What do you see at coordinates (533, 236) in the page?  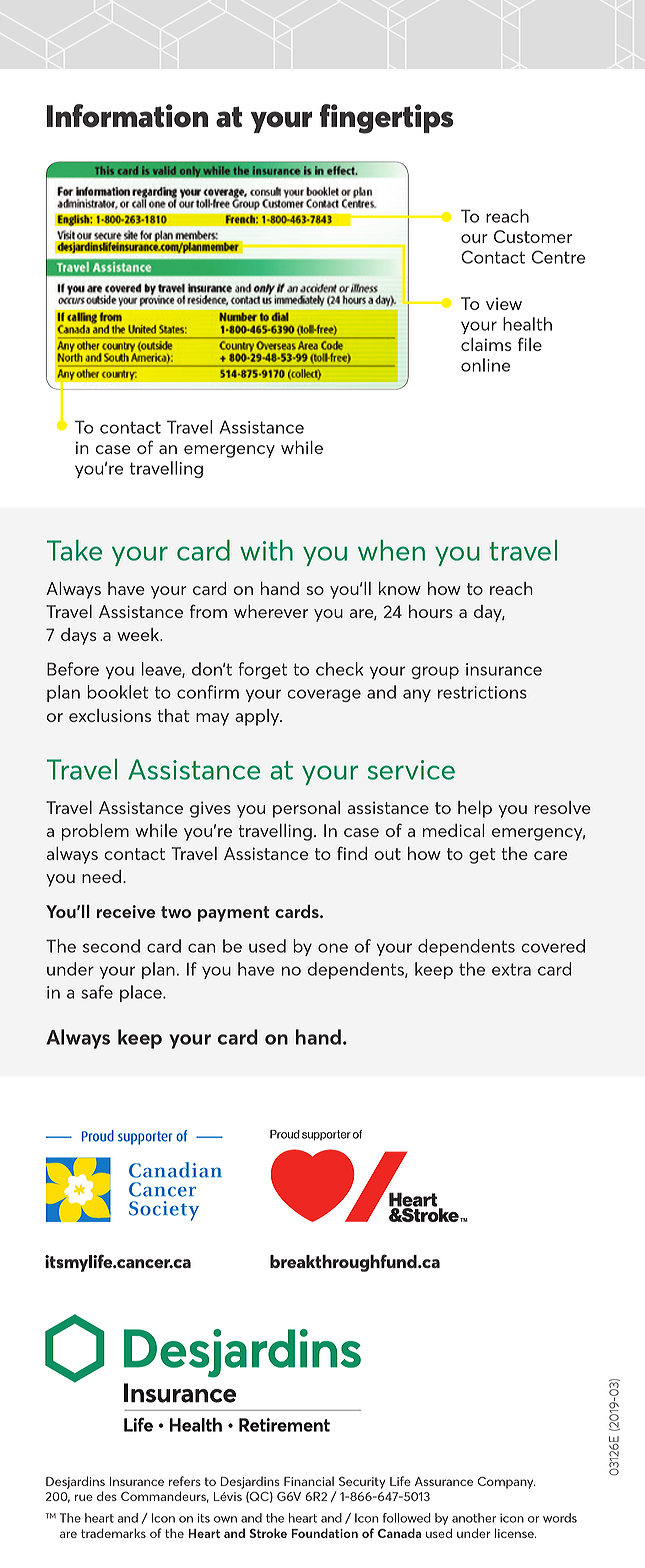 I see `Customer` at bounding box center [533, 236].
